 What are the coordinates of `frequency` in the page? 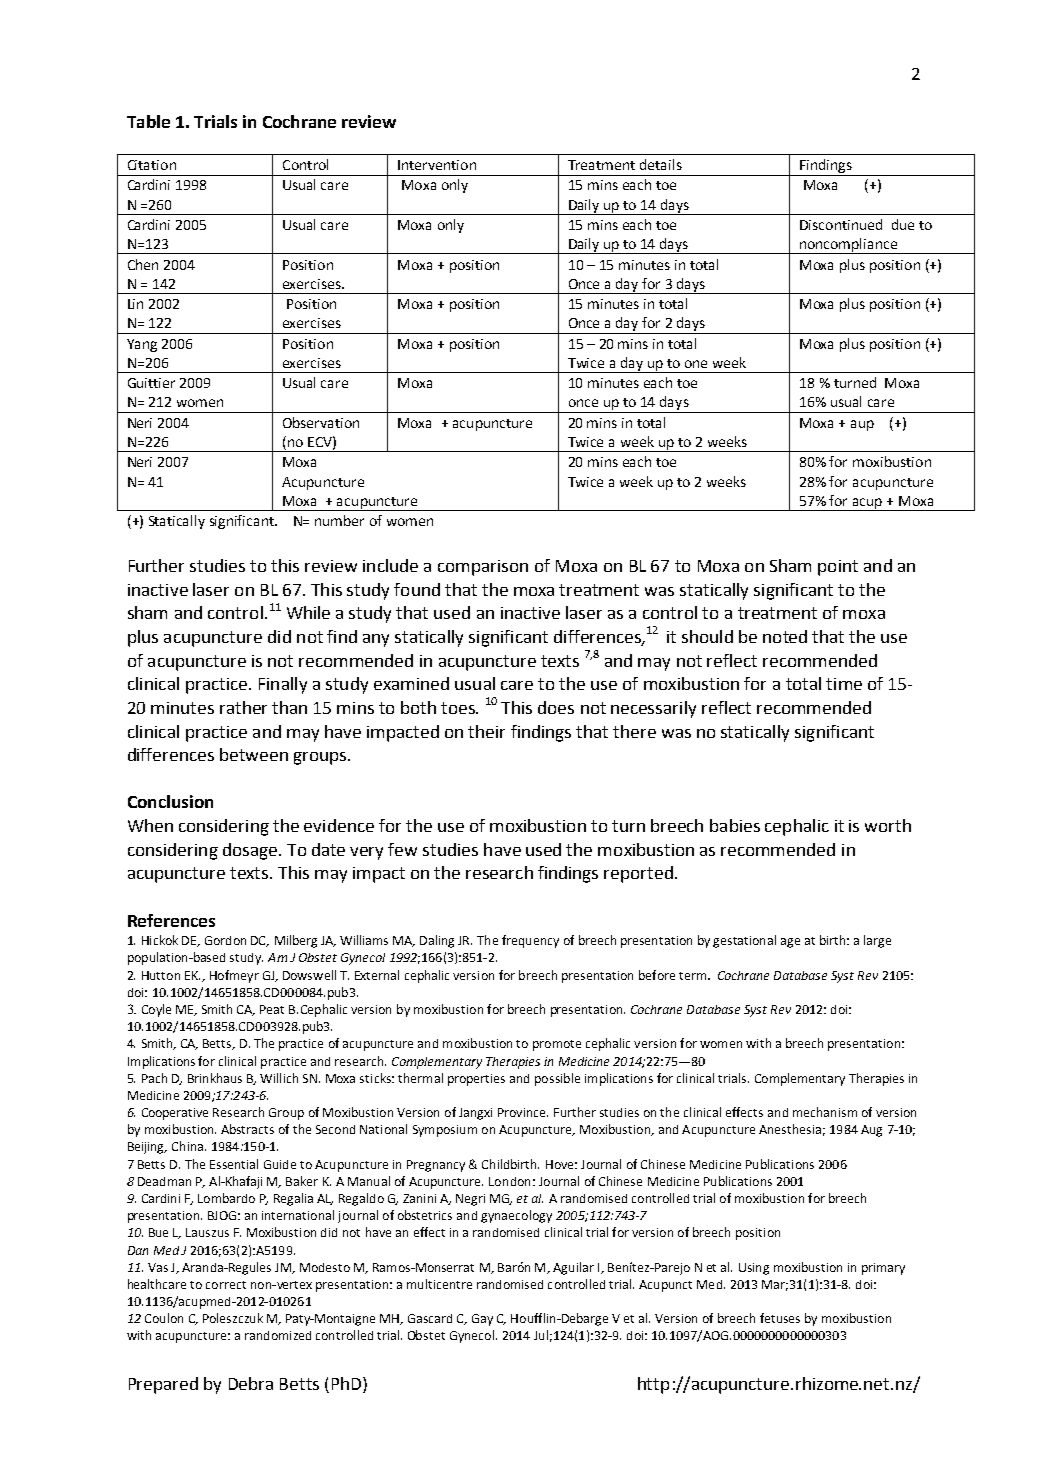 It's located at (530, 941).
